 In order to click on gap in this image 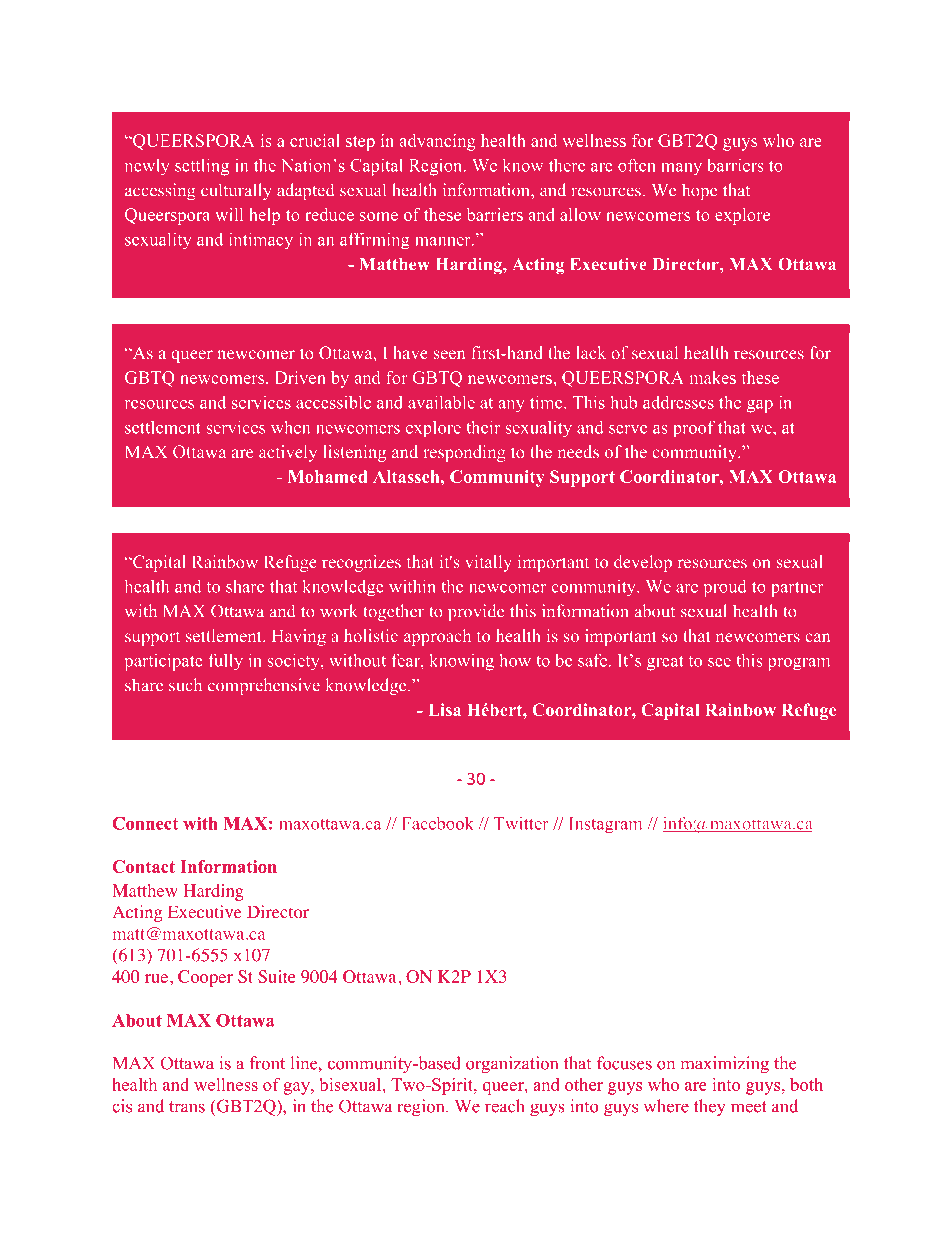, I will do `click(760, 406)`.
